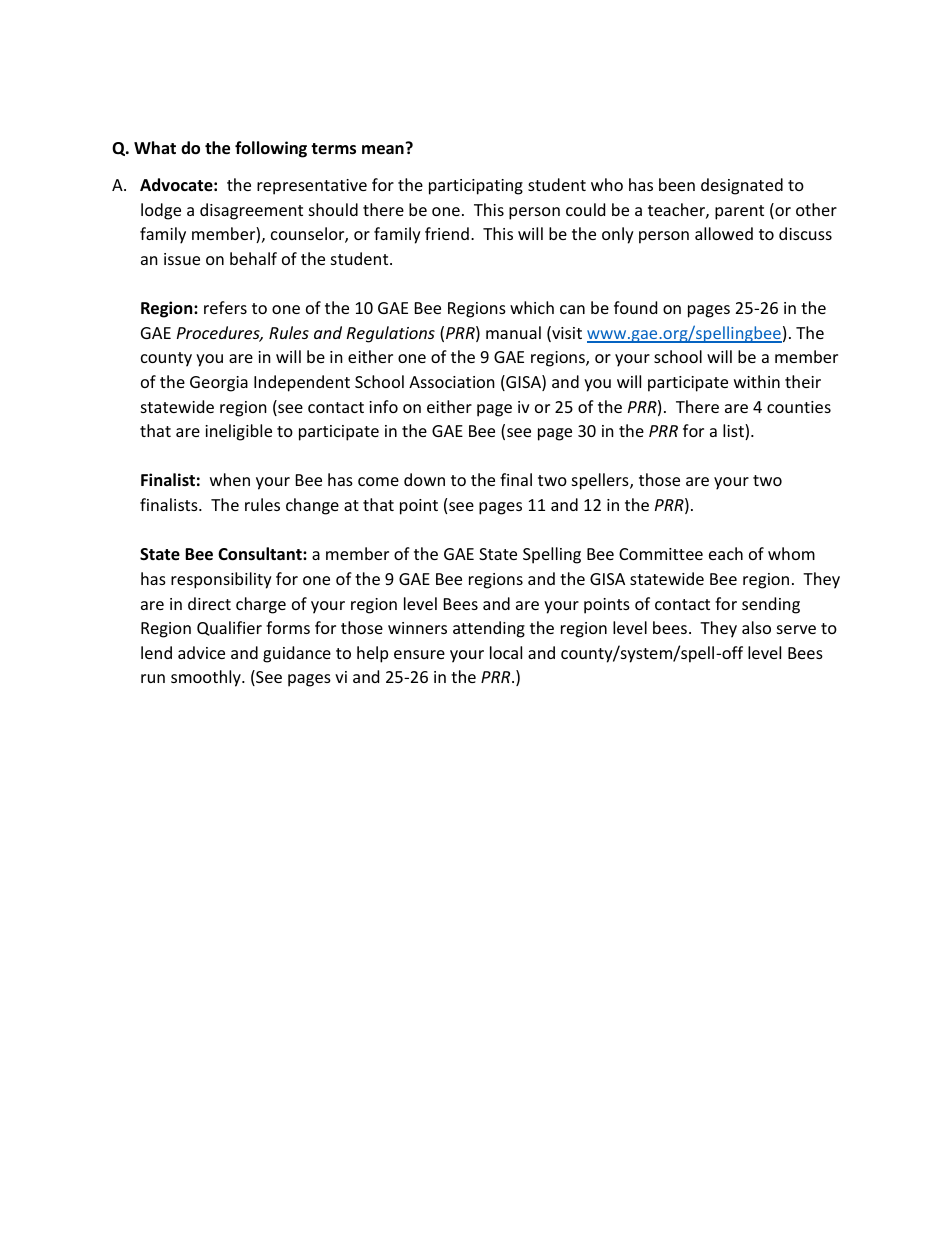  What do you see at coordinates (476, 187) in the screenshot?
I see `participating` at bounding box center [476, 187].
